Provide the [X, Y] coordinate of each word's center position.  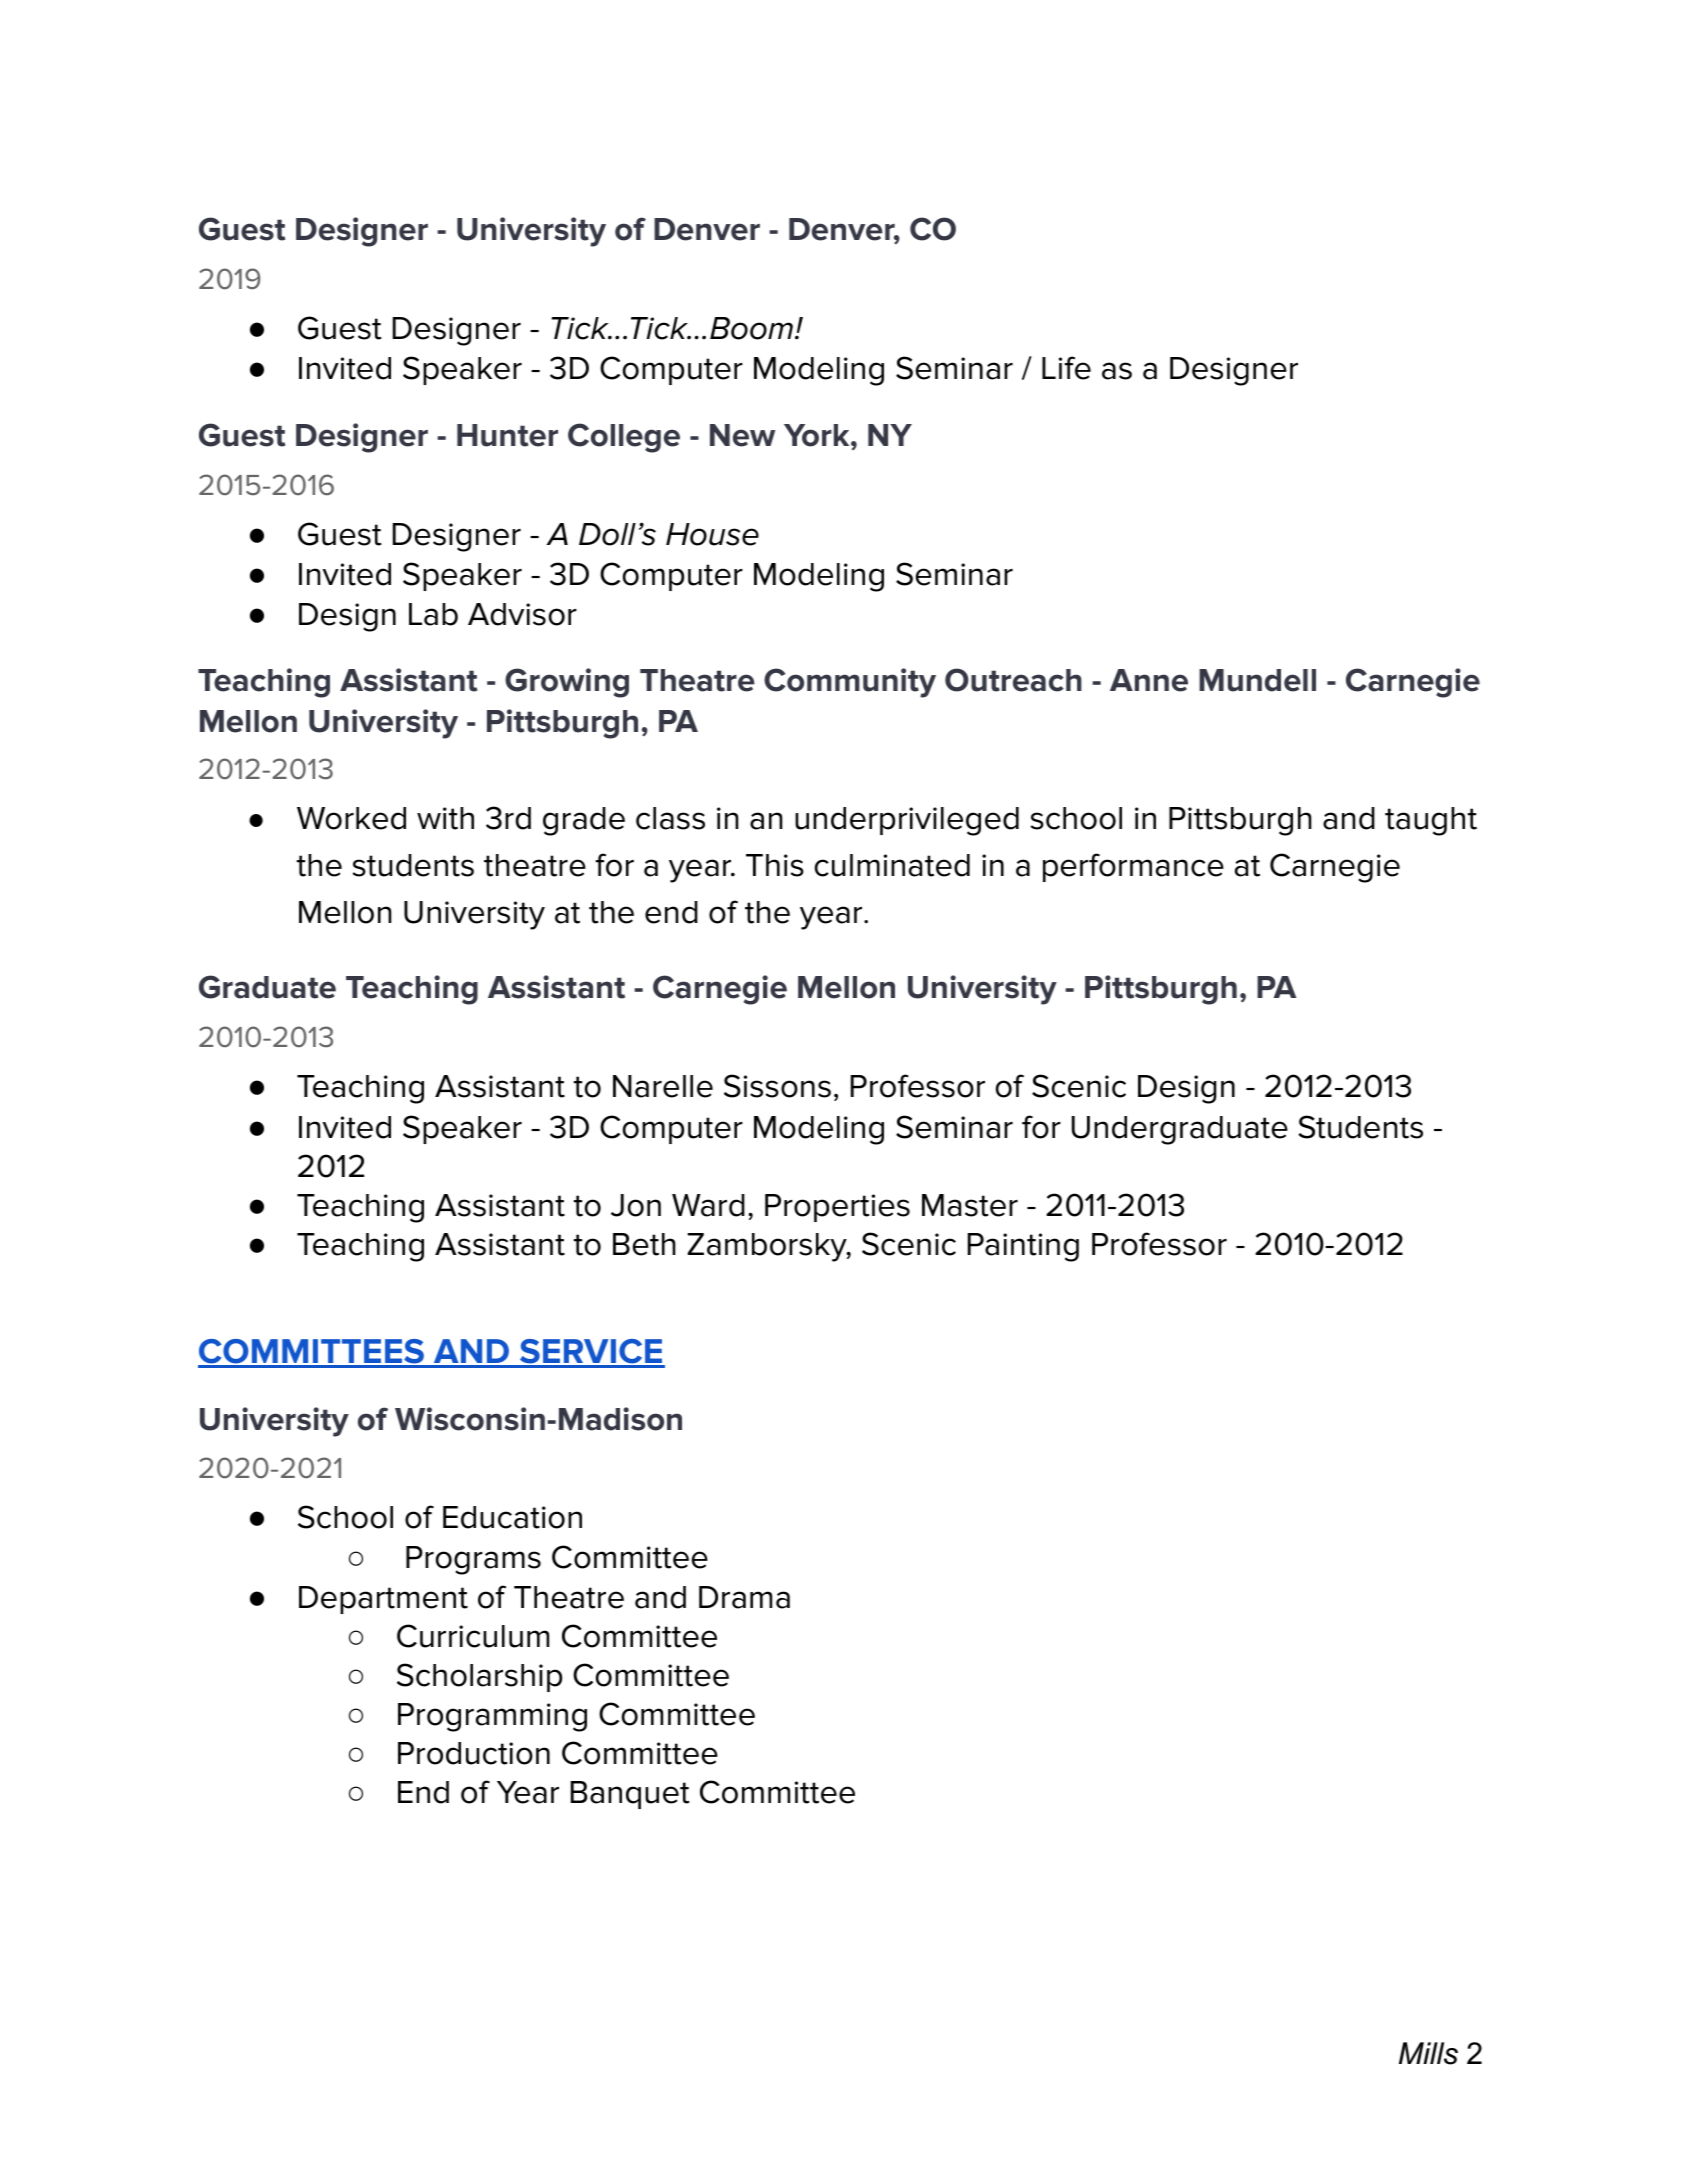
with [445, 818]
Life [1066, 368]
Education [512, 1517]
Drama [744, 1597]
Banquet [630, 1795]
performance [1133, 867]
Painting [1023, 1247]
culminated [892, 865]
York [818, 435]
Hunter [507, 435]
